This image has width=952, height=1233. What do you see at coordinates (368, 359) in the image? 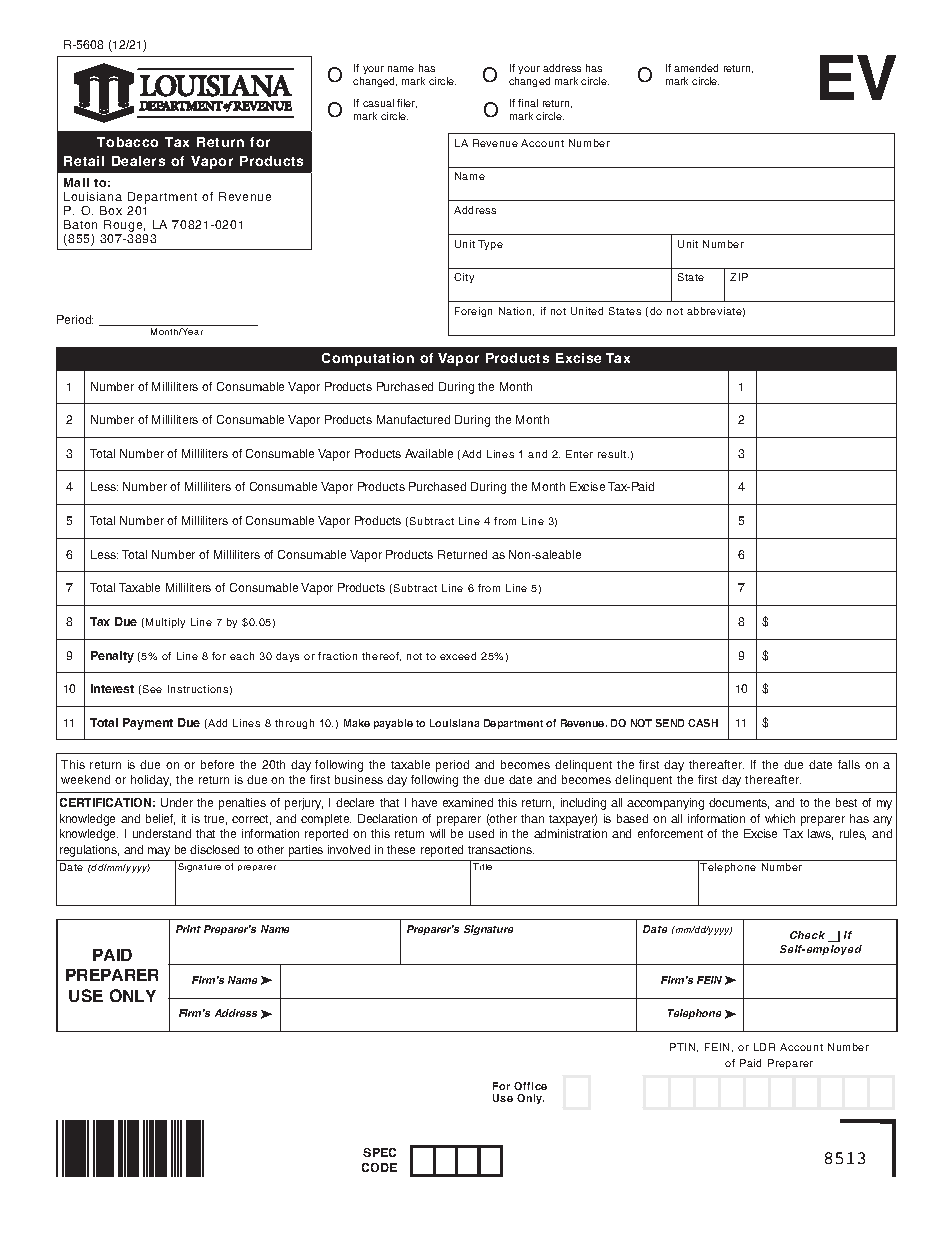
I see `Computation` at bounding box center [368, 359].
